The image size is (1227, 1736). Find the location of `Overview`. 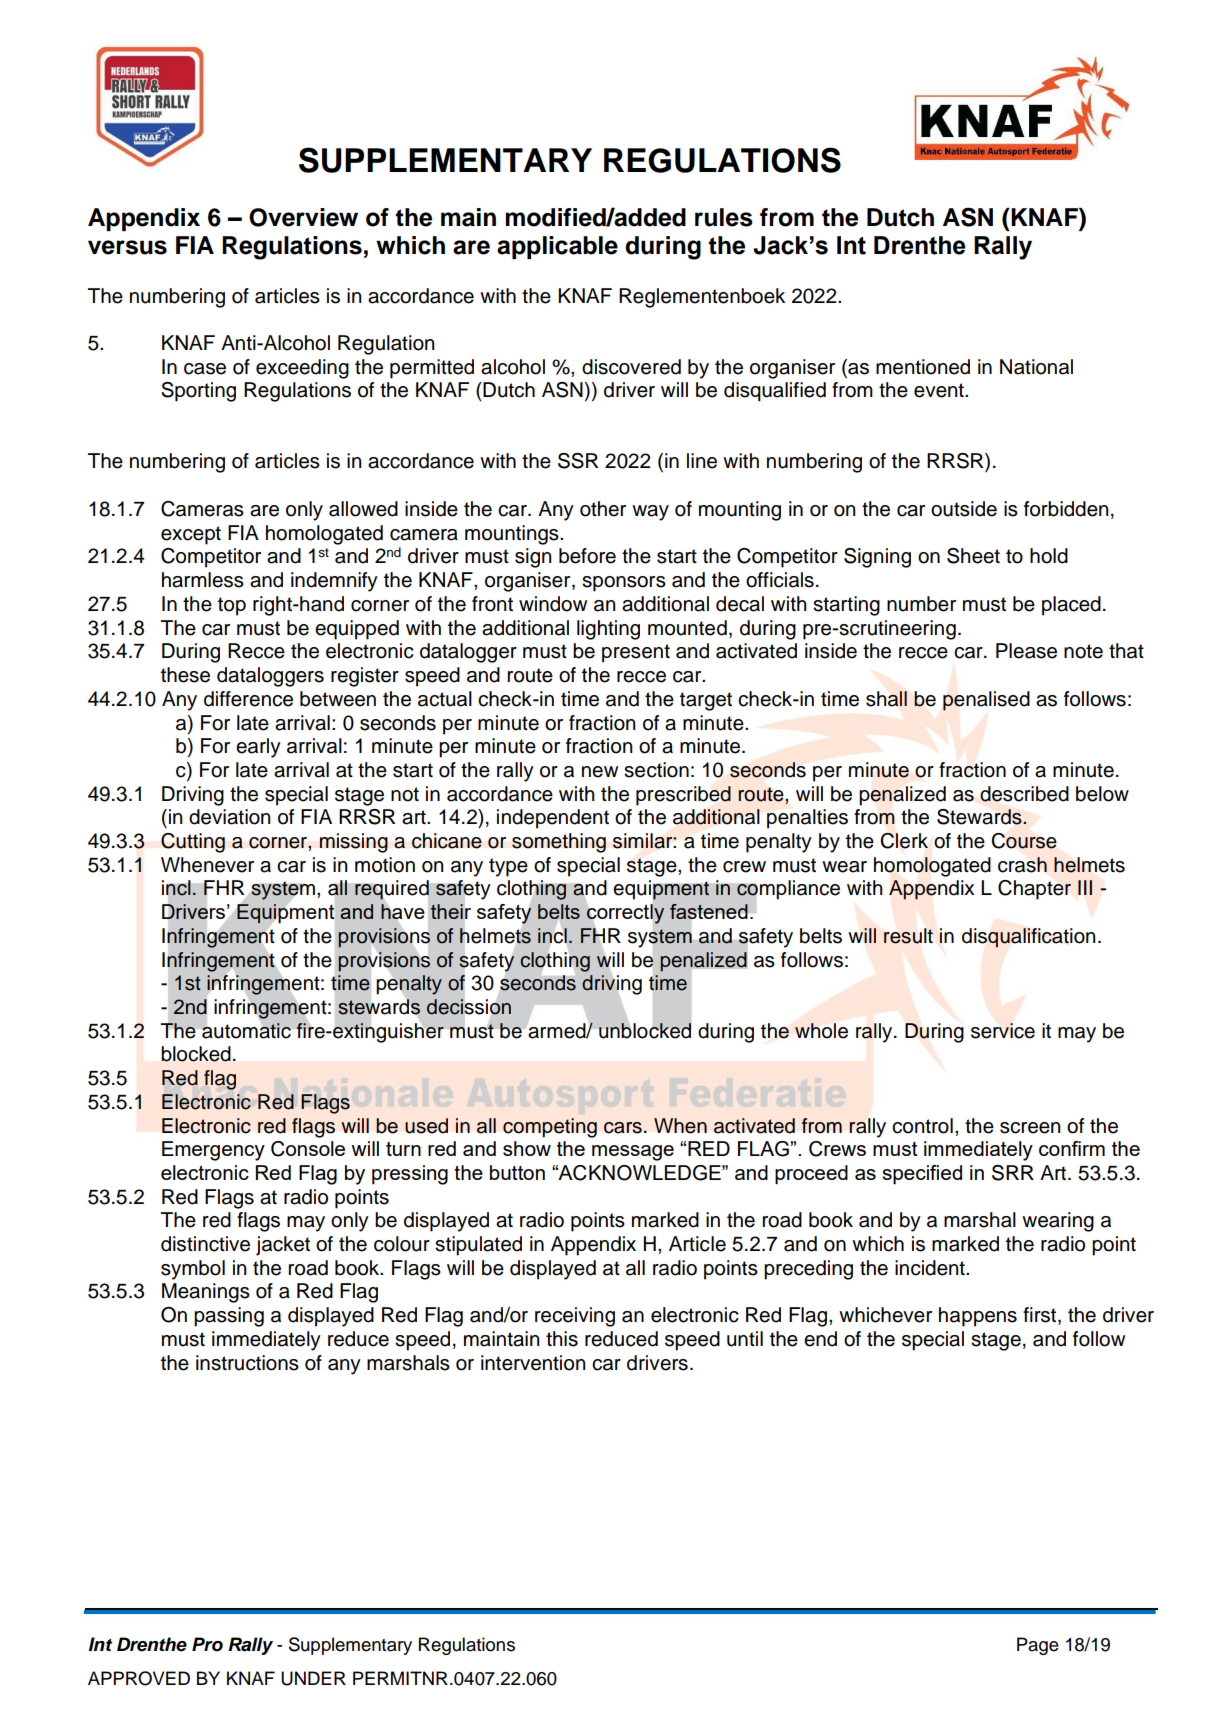

Overview is located at coordinates (303, 217).
